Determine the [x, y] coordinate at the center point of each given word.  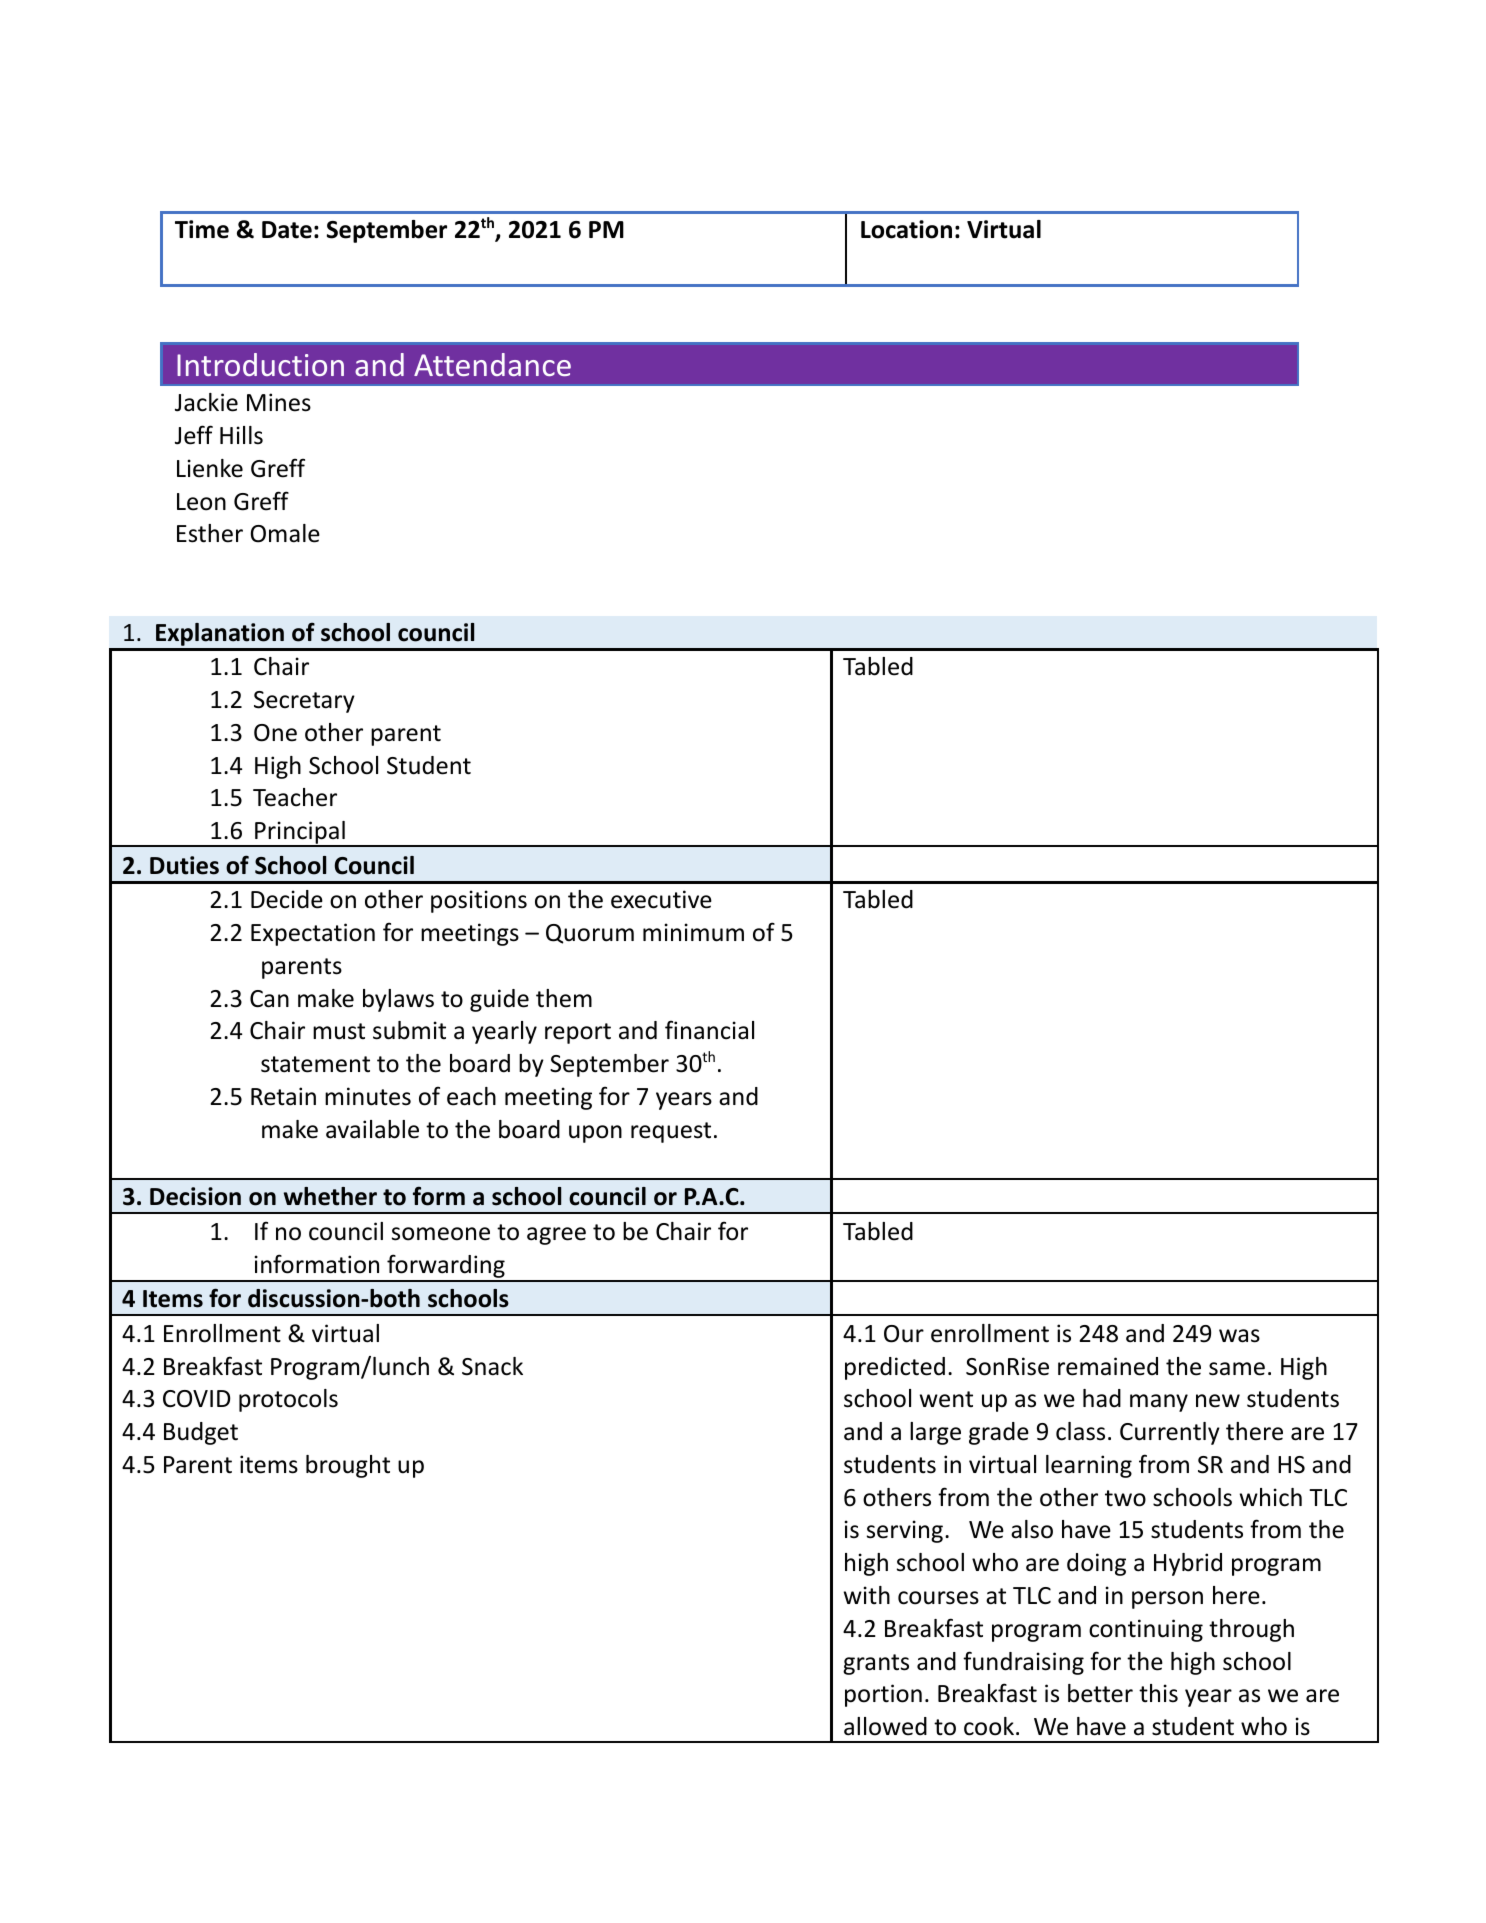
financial [709, 1030]
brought [348, 1466]
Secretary [304, 702]
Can [269, 999]
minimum [693, 932]
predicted [895, 1368]
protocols [288, 1400]
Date [287, 230]
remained [1108, 1366]
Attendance [492, 364]
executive [661, 899]
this [1158, 1693]
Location [906, 229]
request [671, 1132]
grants [876, 1664]
